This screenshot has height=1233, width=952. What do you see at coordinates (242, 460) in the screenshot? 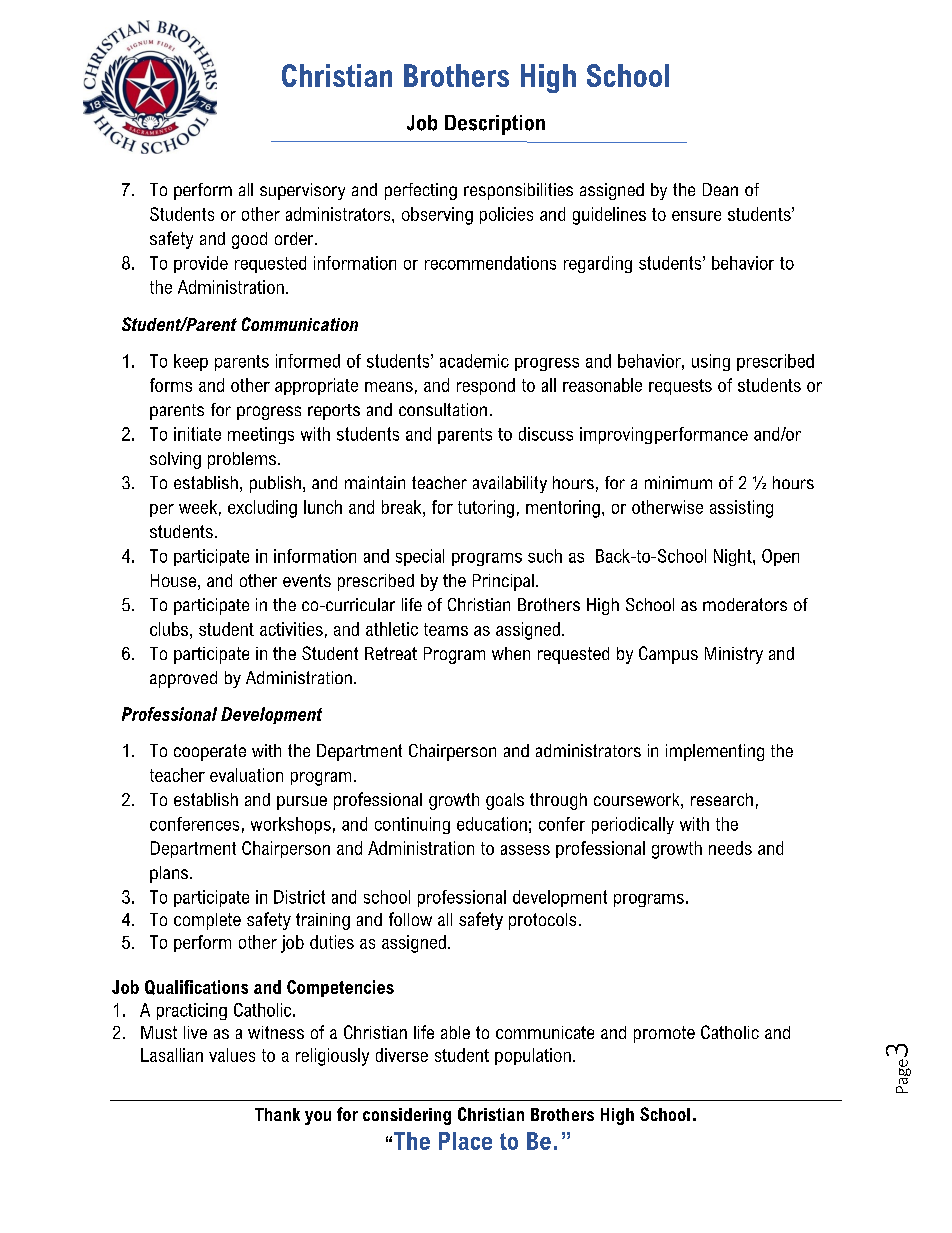
I see `problems` at bounding box center [242, 460].
